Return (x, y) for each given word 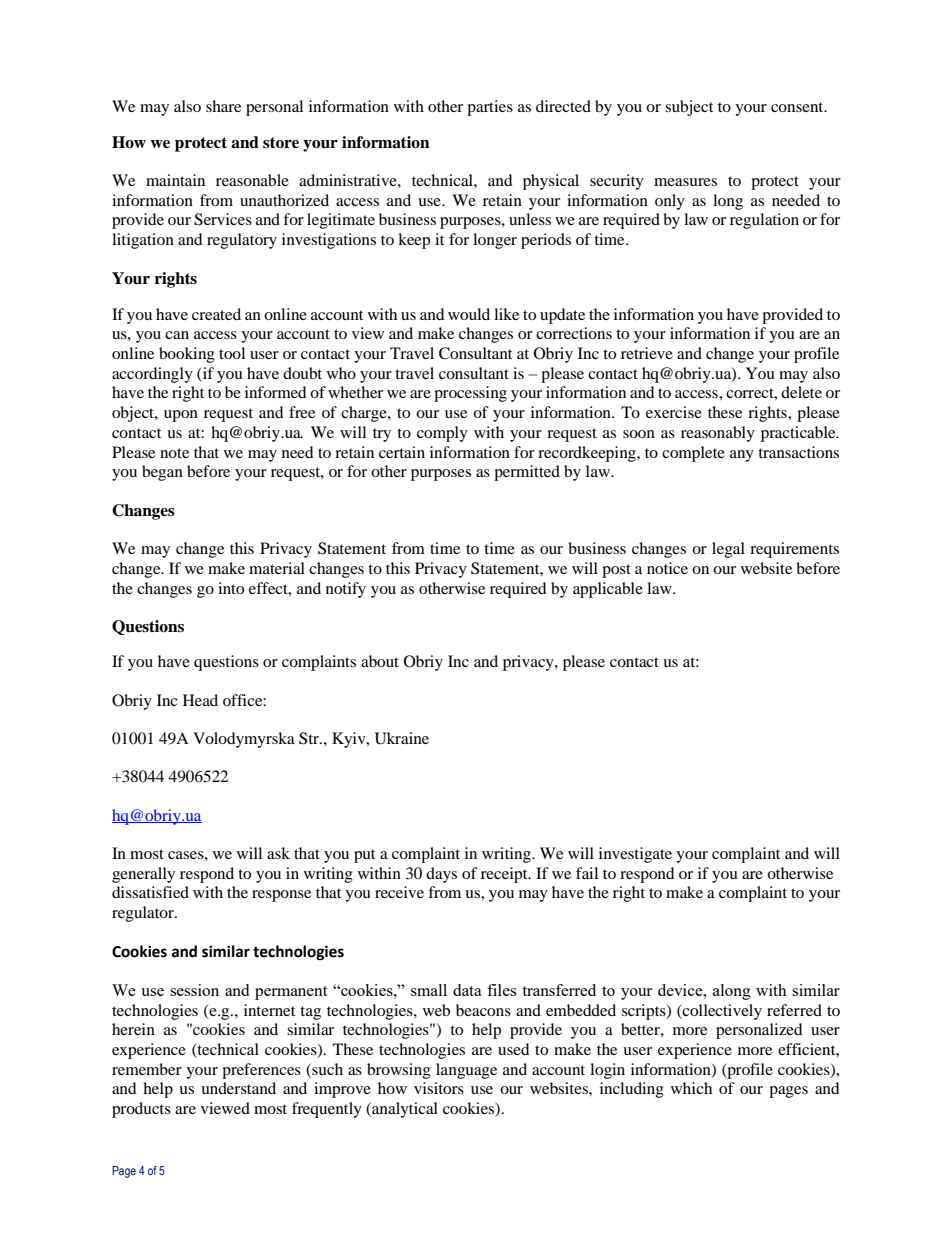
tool (232, 353)
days (441, 875)
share (223, 106)
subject (689, 108)
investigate (635, 855)
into (231, 588)
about (380, 661)
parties (490, 108)
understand (238, 1088)
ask (278, 853)
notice (667, 568)
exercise (674, 412)
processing (470, 394)
